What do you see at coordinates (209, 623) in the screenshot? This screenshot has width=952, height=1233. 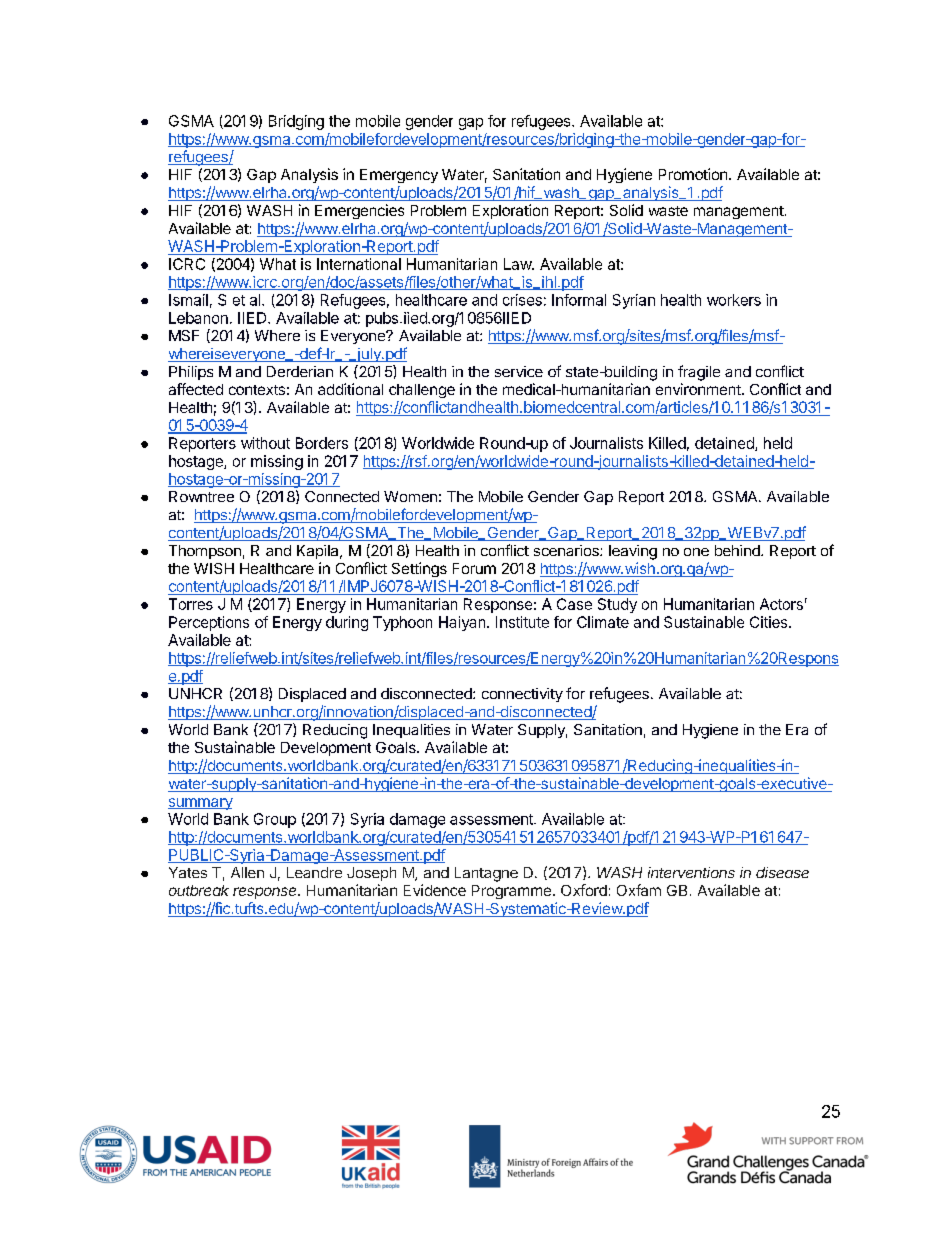 I see `Perceptions` at bounding box center [209, 623].
